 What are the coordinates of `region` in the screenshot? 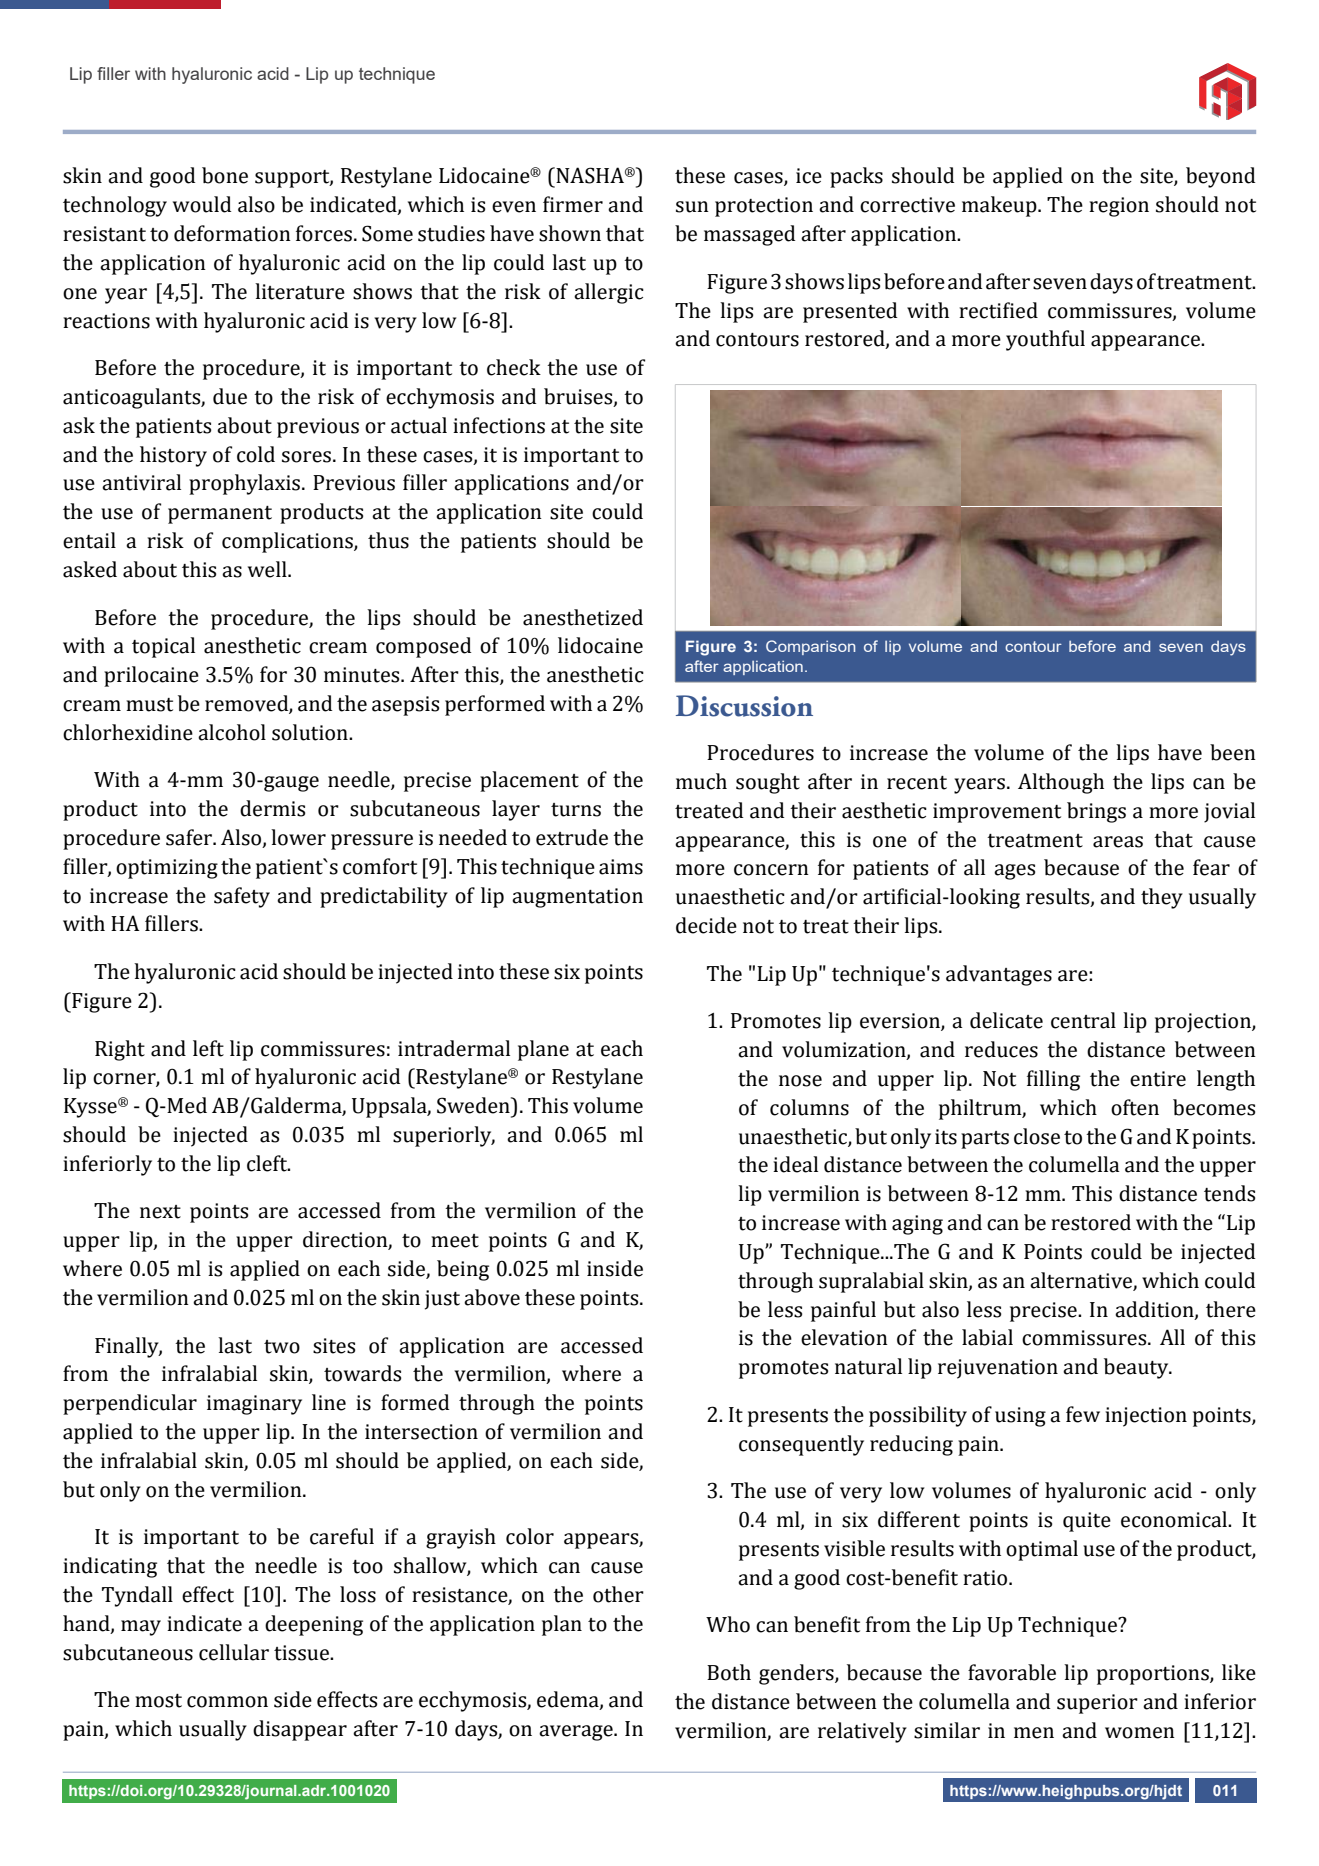 It's located at (1119, 207).
